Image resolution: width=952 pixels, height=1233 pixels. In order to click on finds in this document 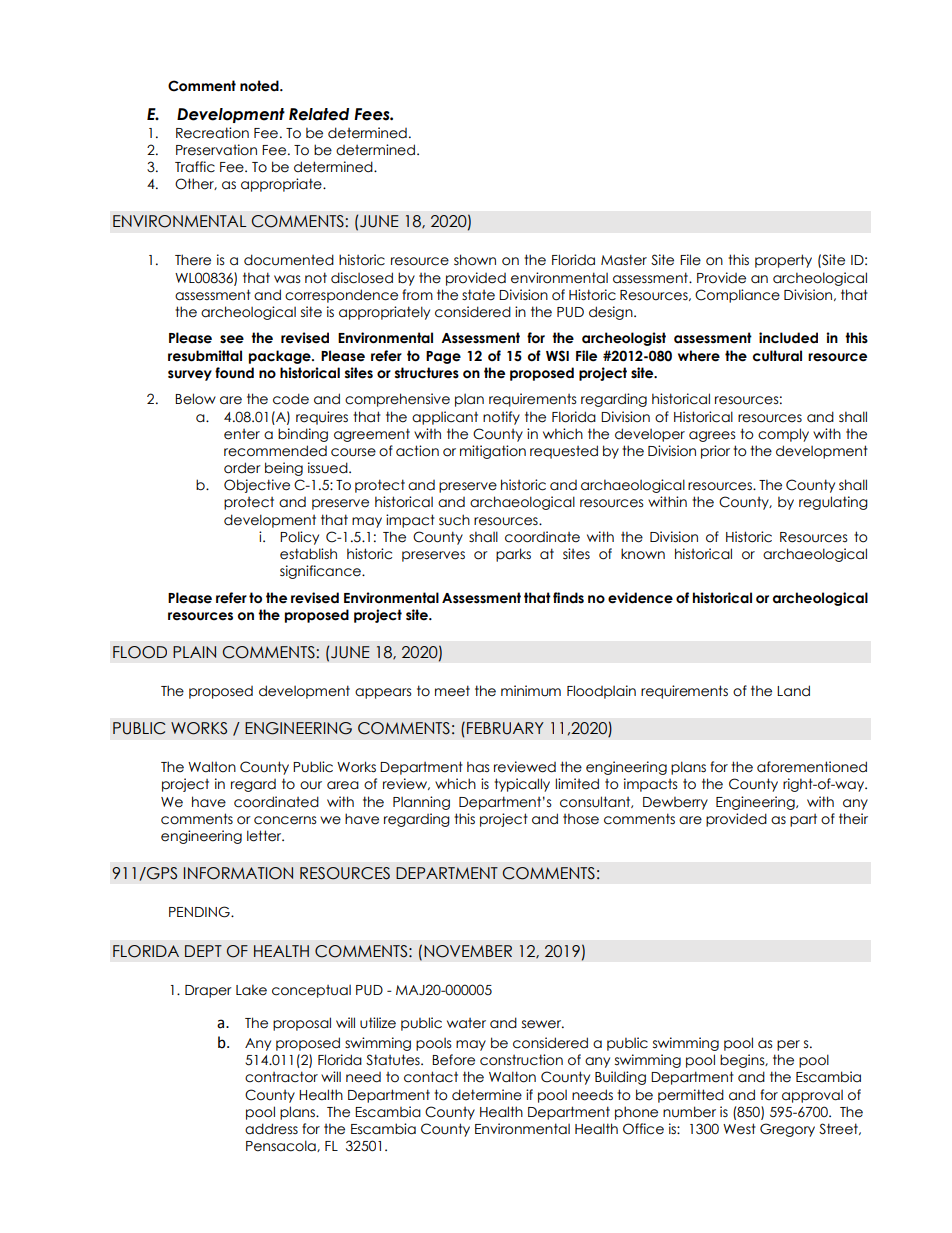, I will do `click(568, 598)`.
